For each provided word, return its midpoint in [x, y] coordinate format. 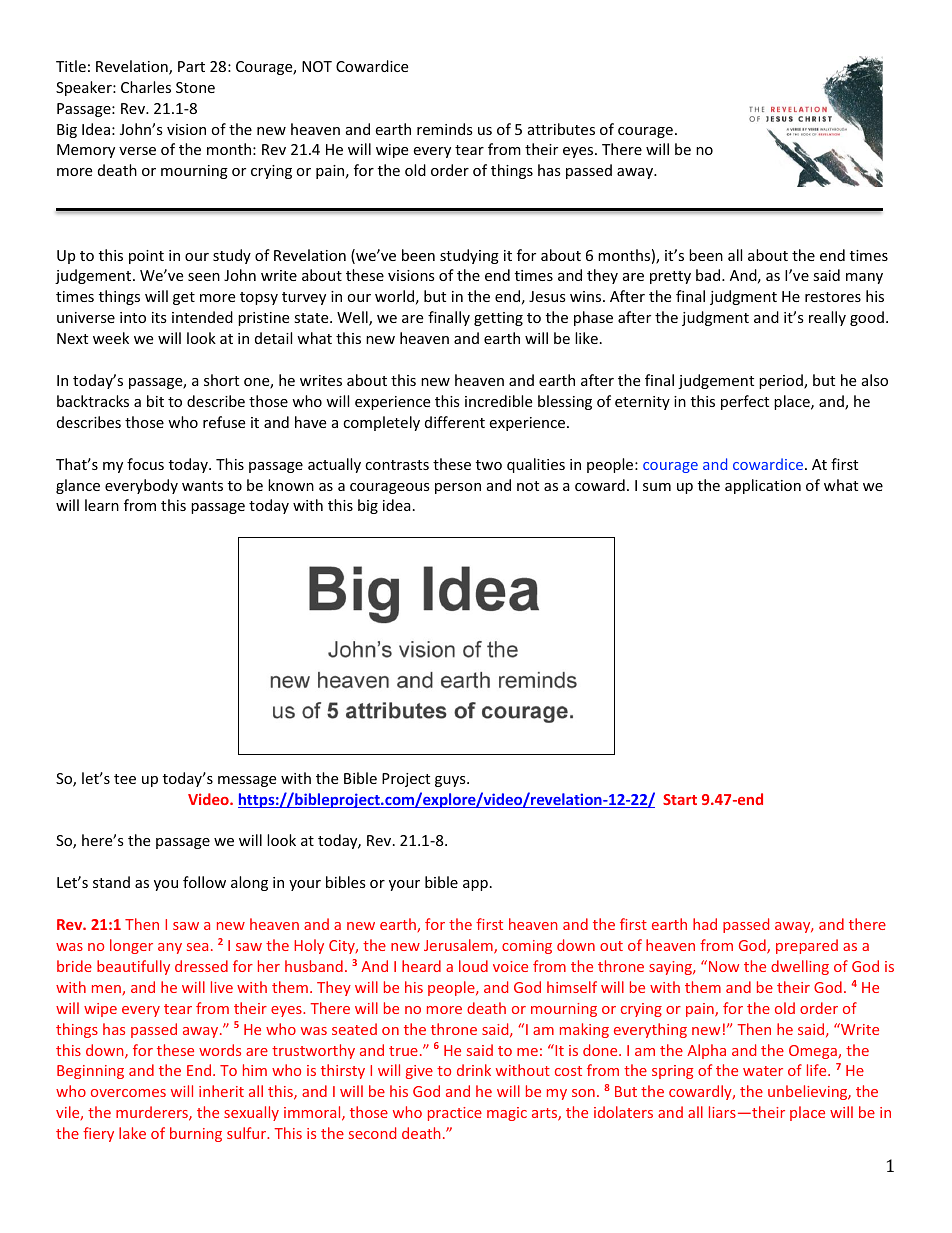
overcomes [128, 1093]
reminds [445, 129]
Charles [146, 87]
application [763, 486]
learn [102, 505]
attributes [561, 129]
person [458, 488]
